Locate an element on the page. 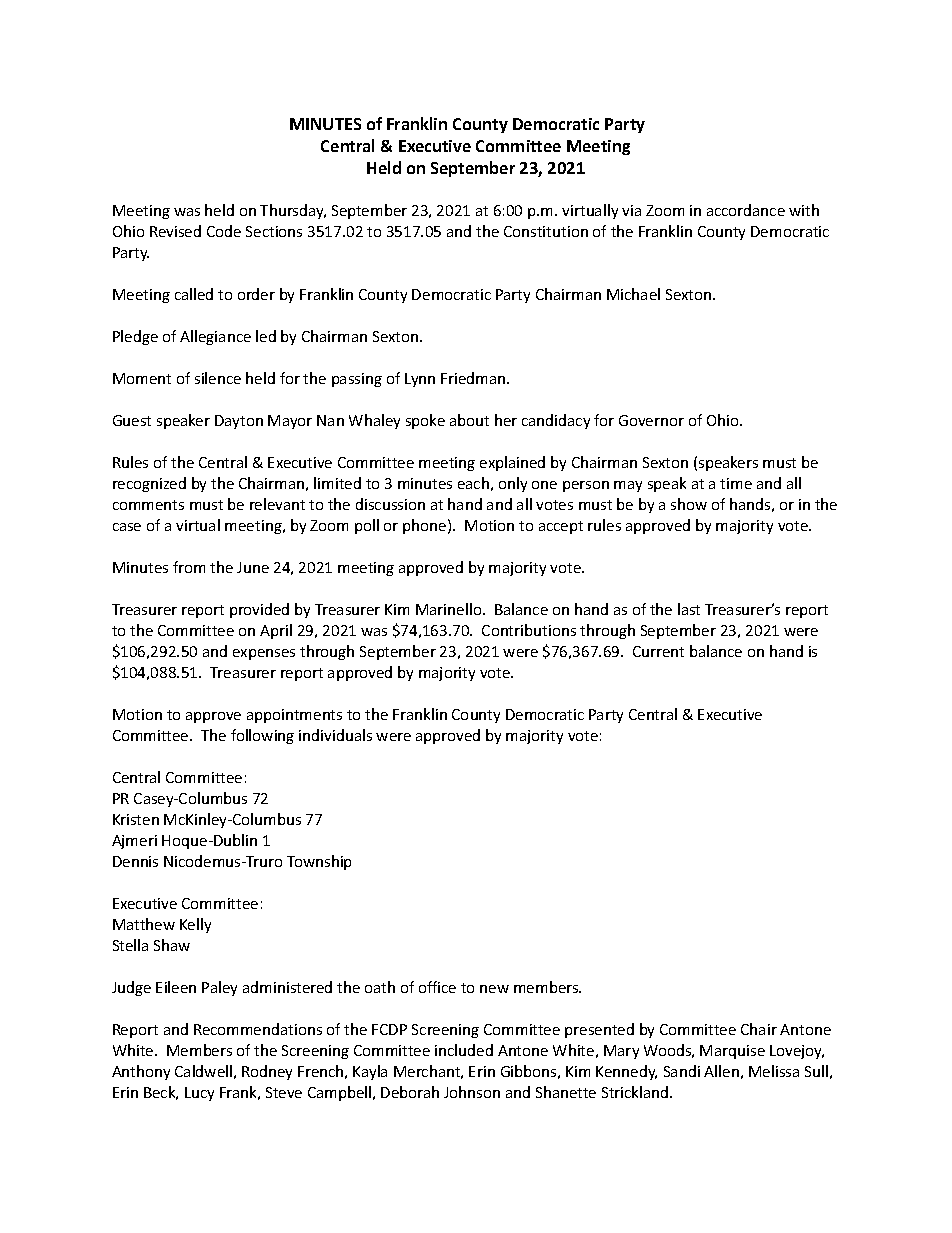  Constitution is located at coordinates (546, 231).
